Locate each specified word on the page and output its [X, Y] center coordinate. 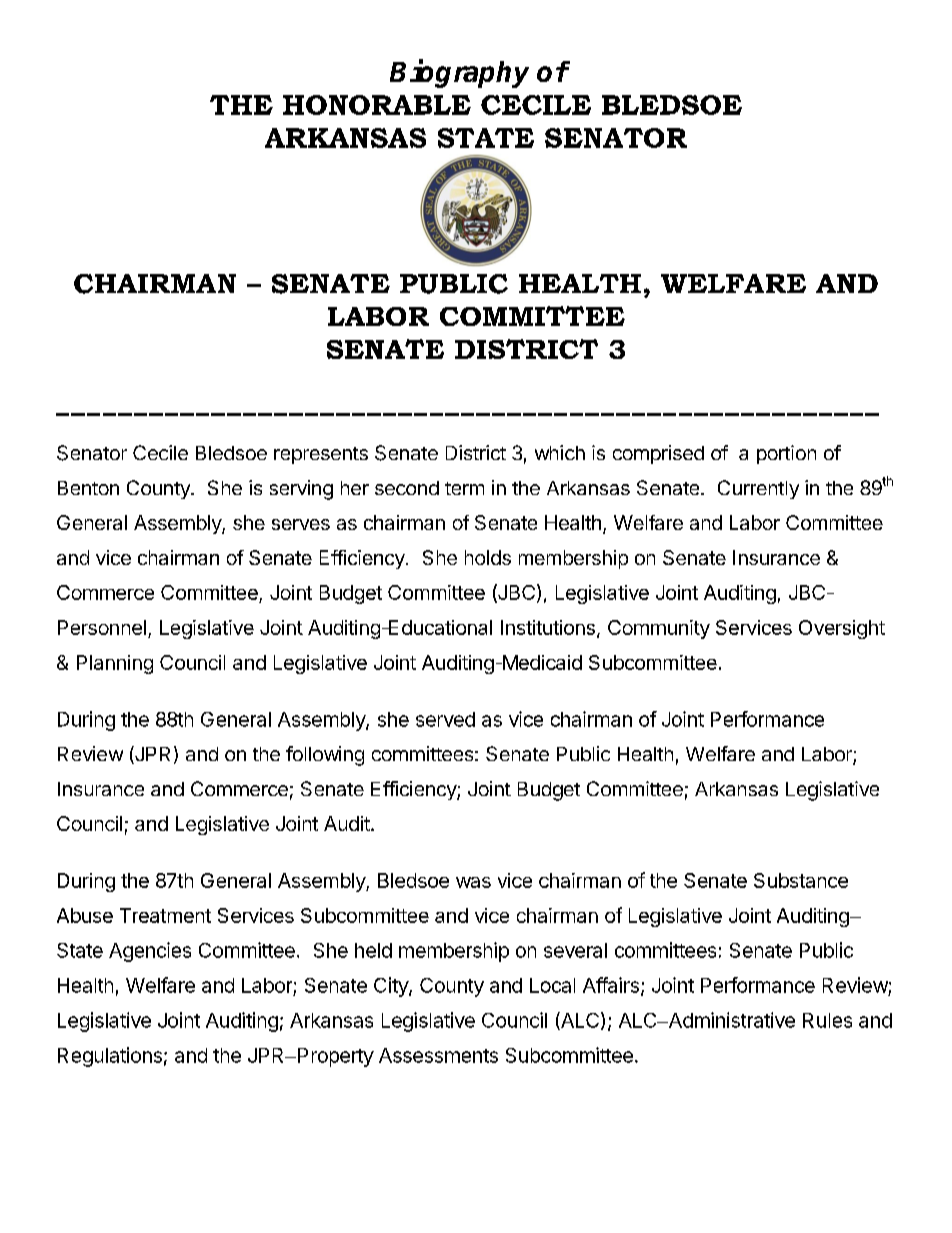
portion [786, 454]
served [445, 719]
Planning [115, 664]
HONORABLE [377, 105]
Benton [88, 488]
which [560, 452]
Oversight [842, 629]
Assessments [438, 1055]
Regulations [110, 1057]
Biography [459, 73]
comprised [658, 454]
